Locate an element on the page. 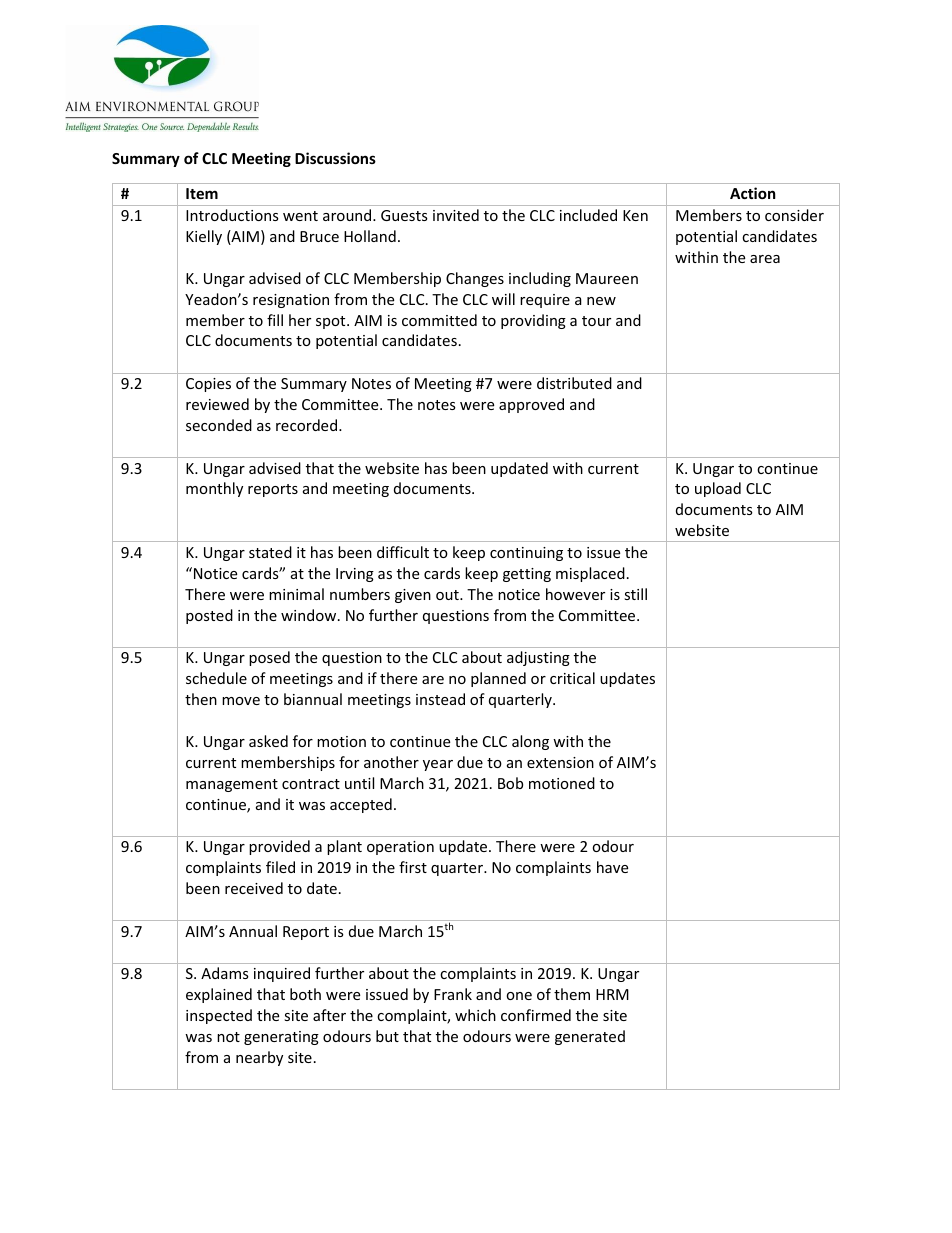  monthly is located at coordinates (214, 489).
